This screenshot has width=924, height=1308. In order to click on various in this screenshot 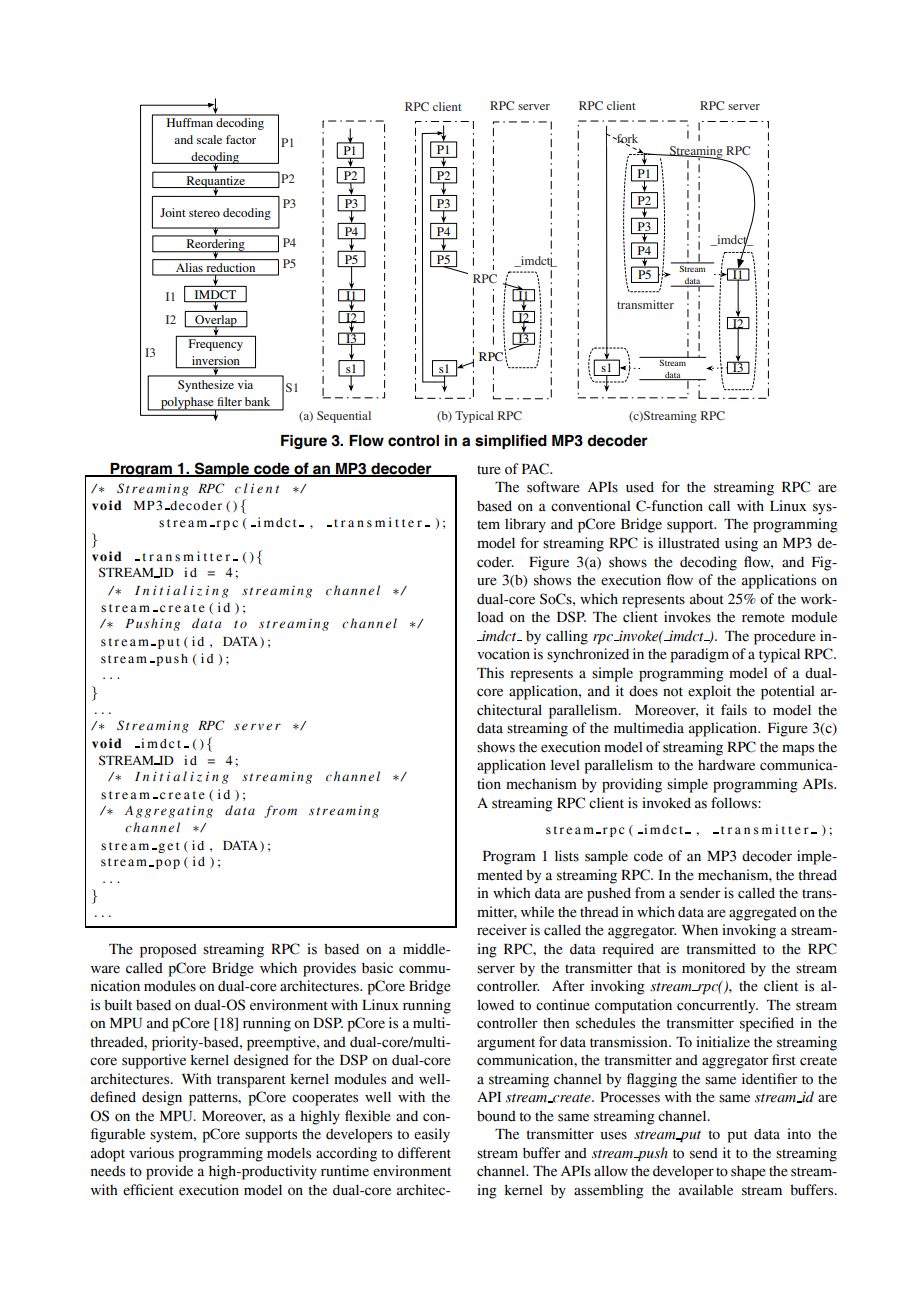, I will do `click(151, 1153)`.
